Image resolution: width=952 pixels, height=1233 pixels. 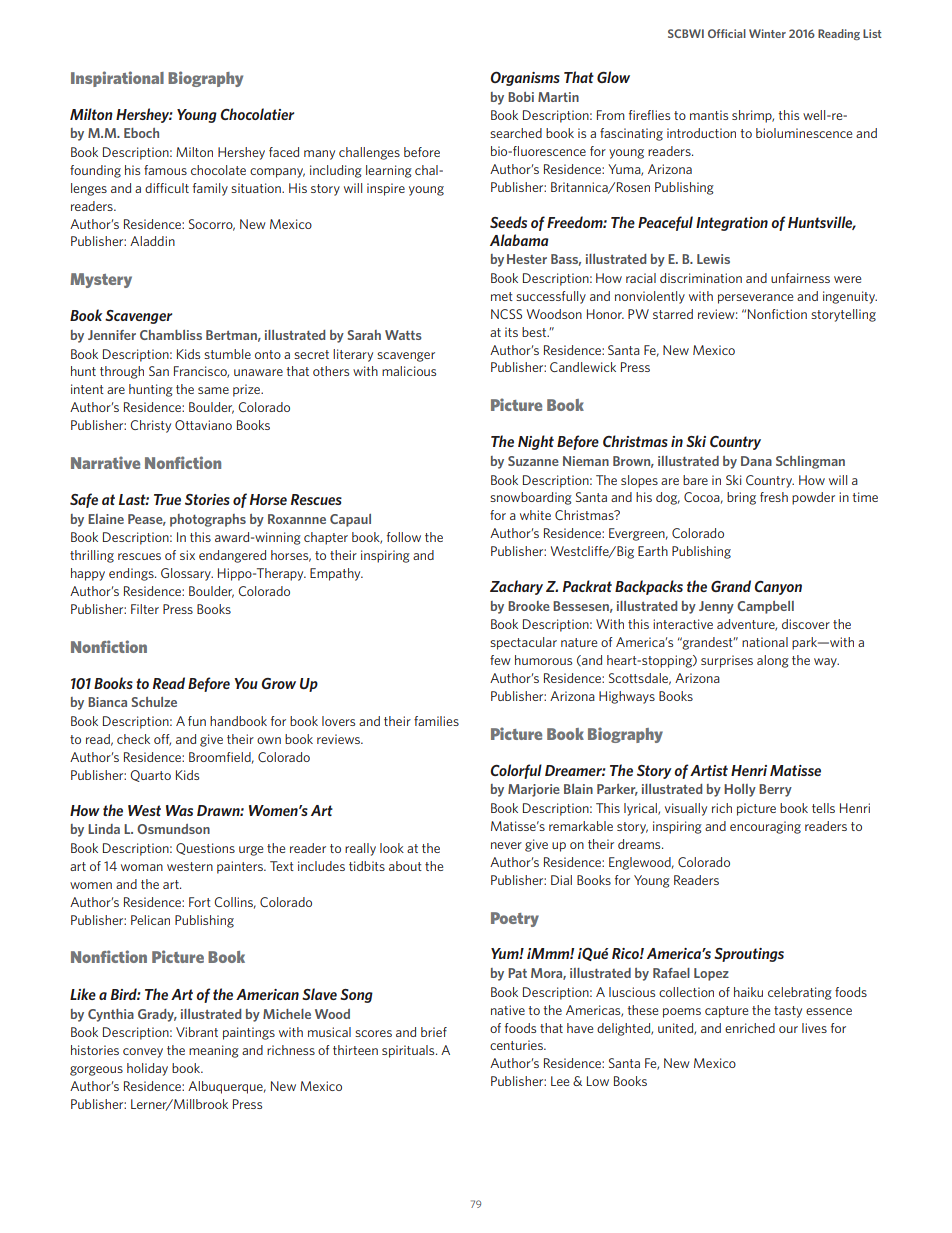 I want to click on Organisms, so click(x=525, y=79).
